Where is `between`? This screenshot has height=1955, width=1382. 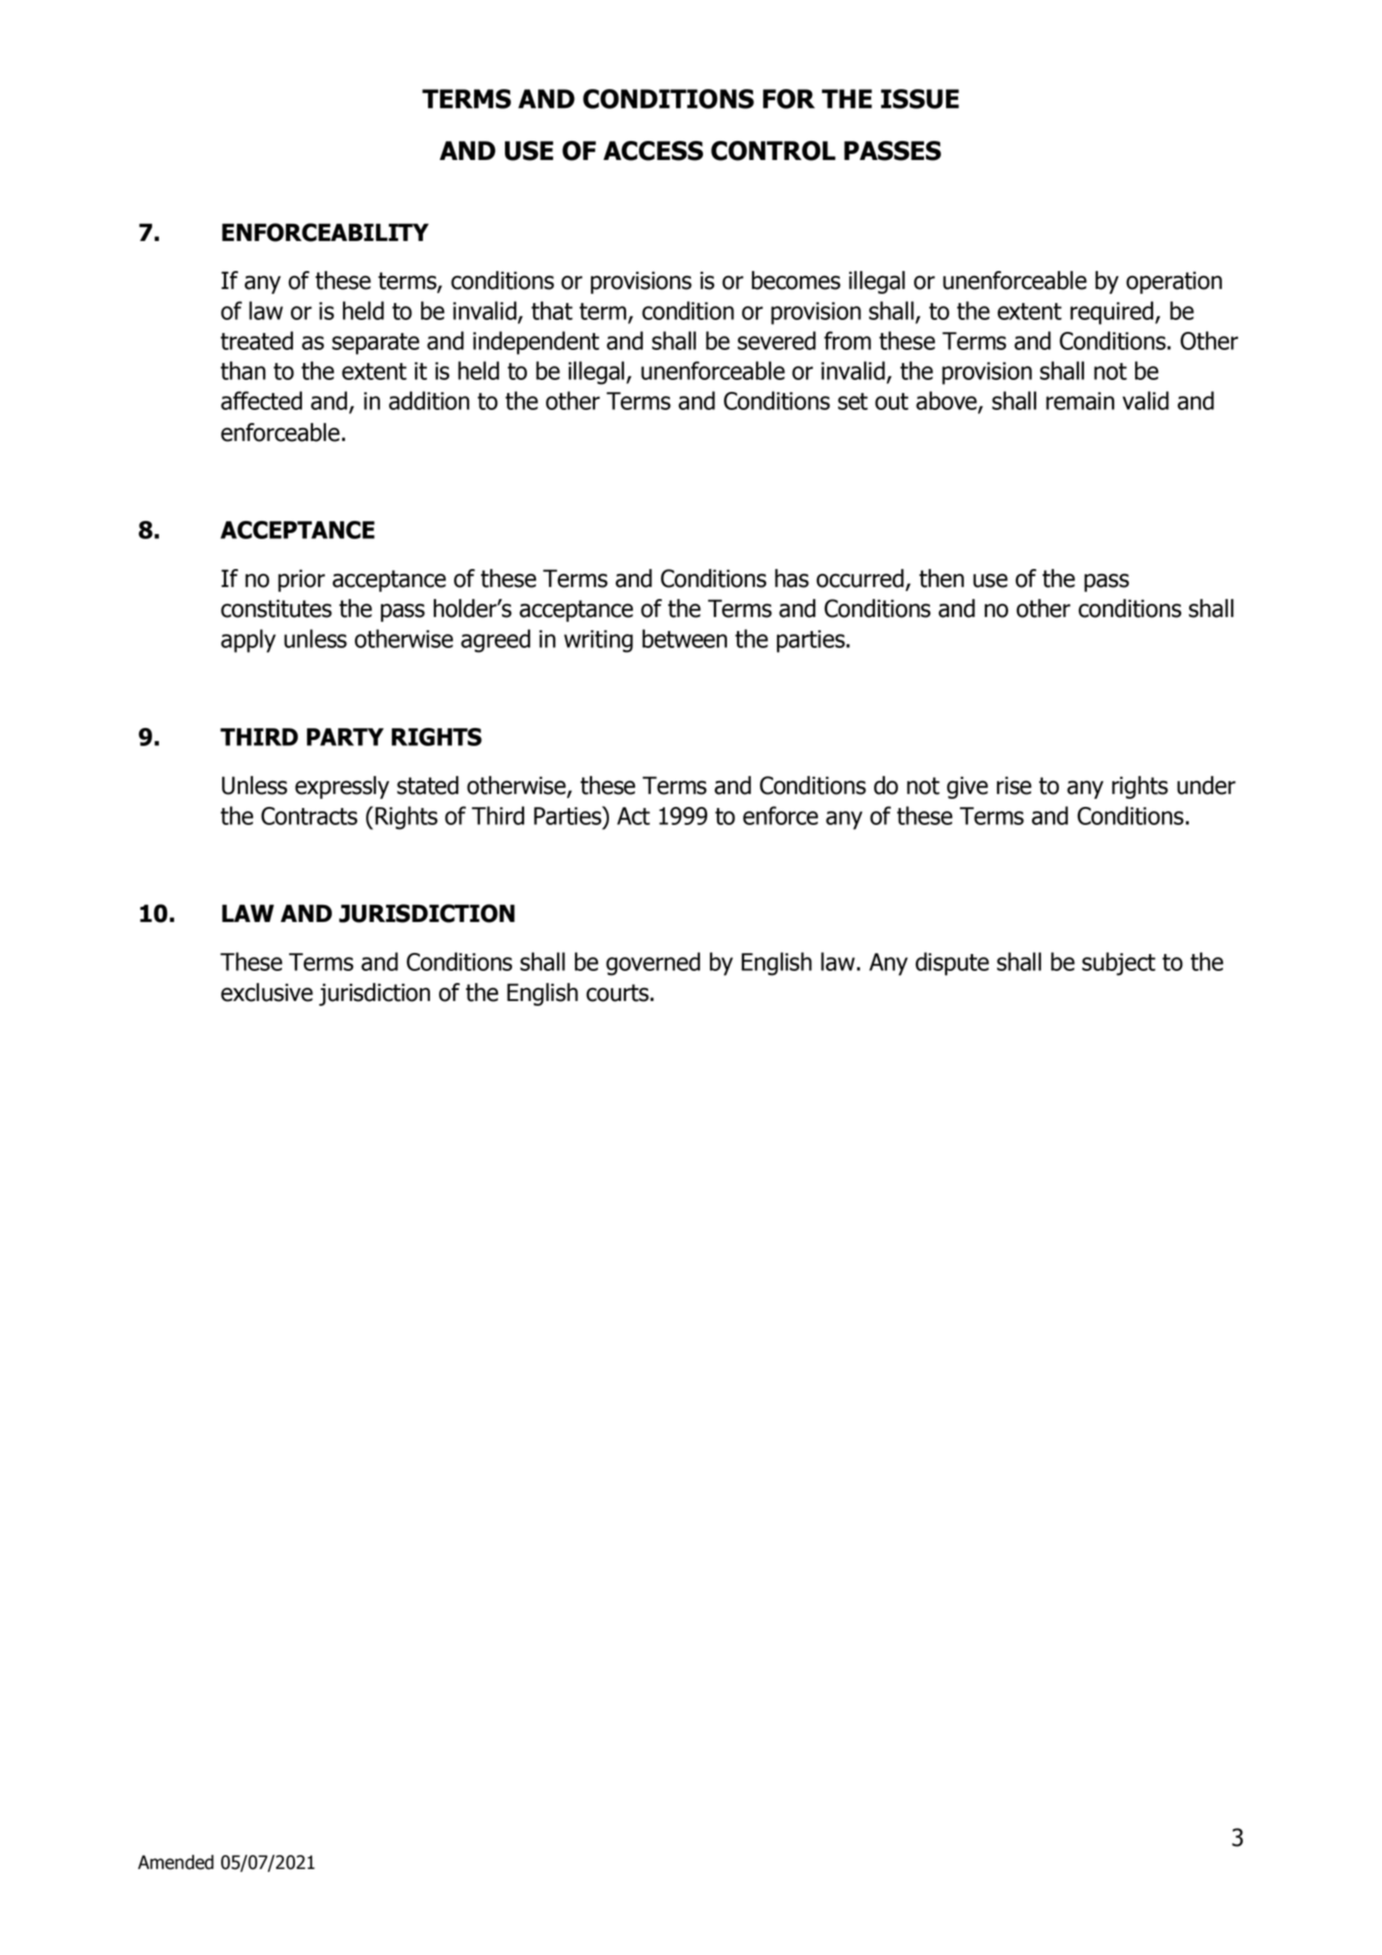 between is located at coordinates (684, 638).
